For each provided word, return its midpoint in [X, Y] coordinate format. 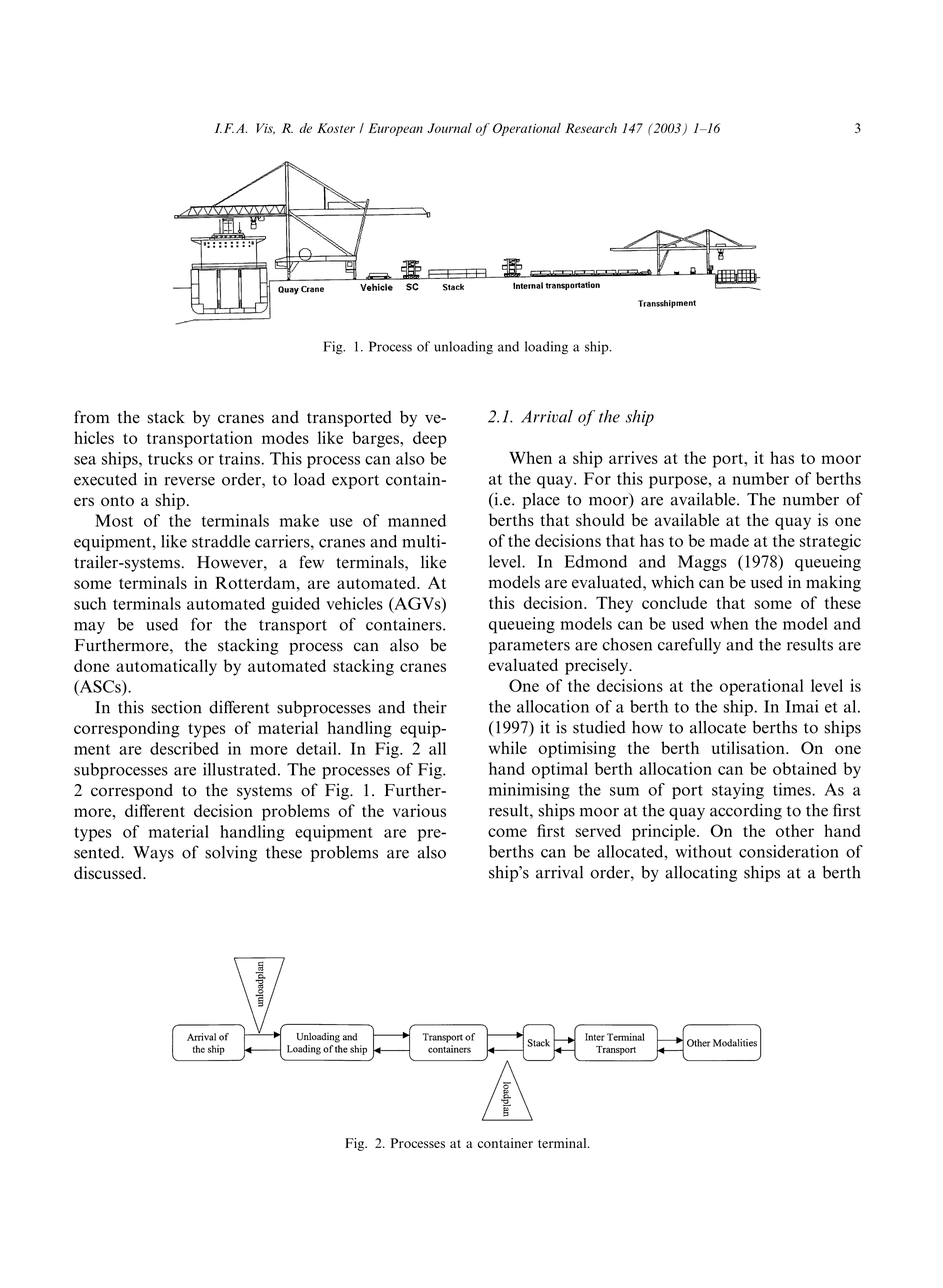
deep [430, 439]
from [92, 417]
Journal [449, 128]
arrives [633, 457]
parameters [529, 647]
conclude [674, 602]
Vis [265, 129]
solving [231, 853]
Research [591, 128]
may [89, 628]
